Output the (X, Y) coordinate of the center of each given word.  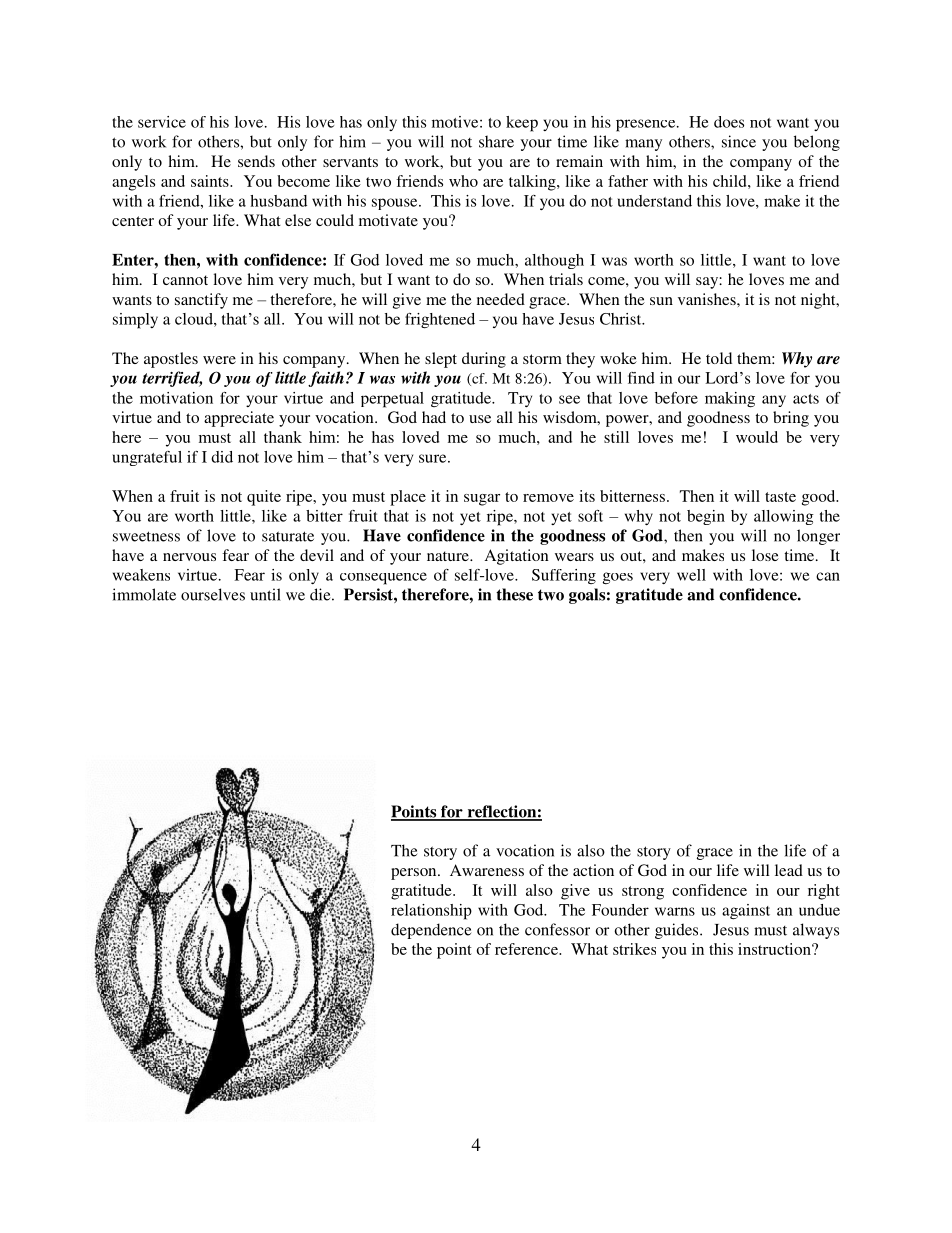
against (746, 912)
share (496, 141)
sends (256, 161)
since (739, 141)
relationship (431, 912)
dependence (431, 931)
